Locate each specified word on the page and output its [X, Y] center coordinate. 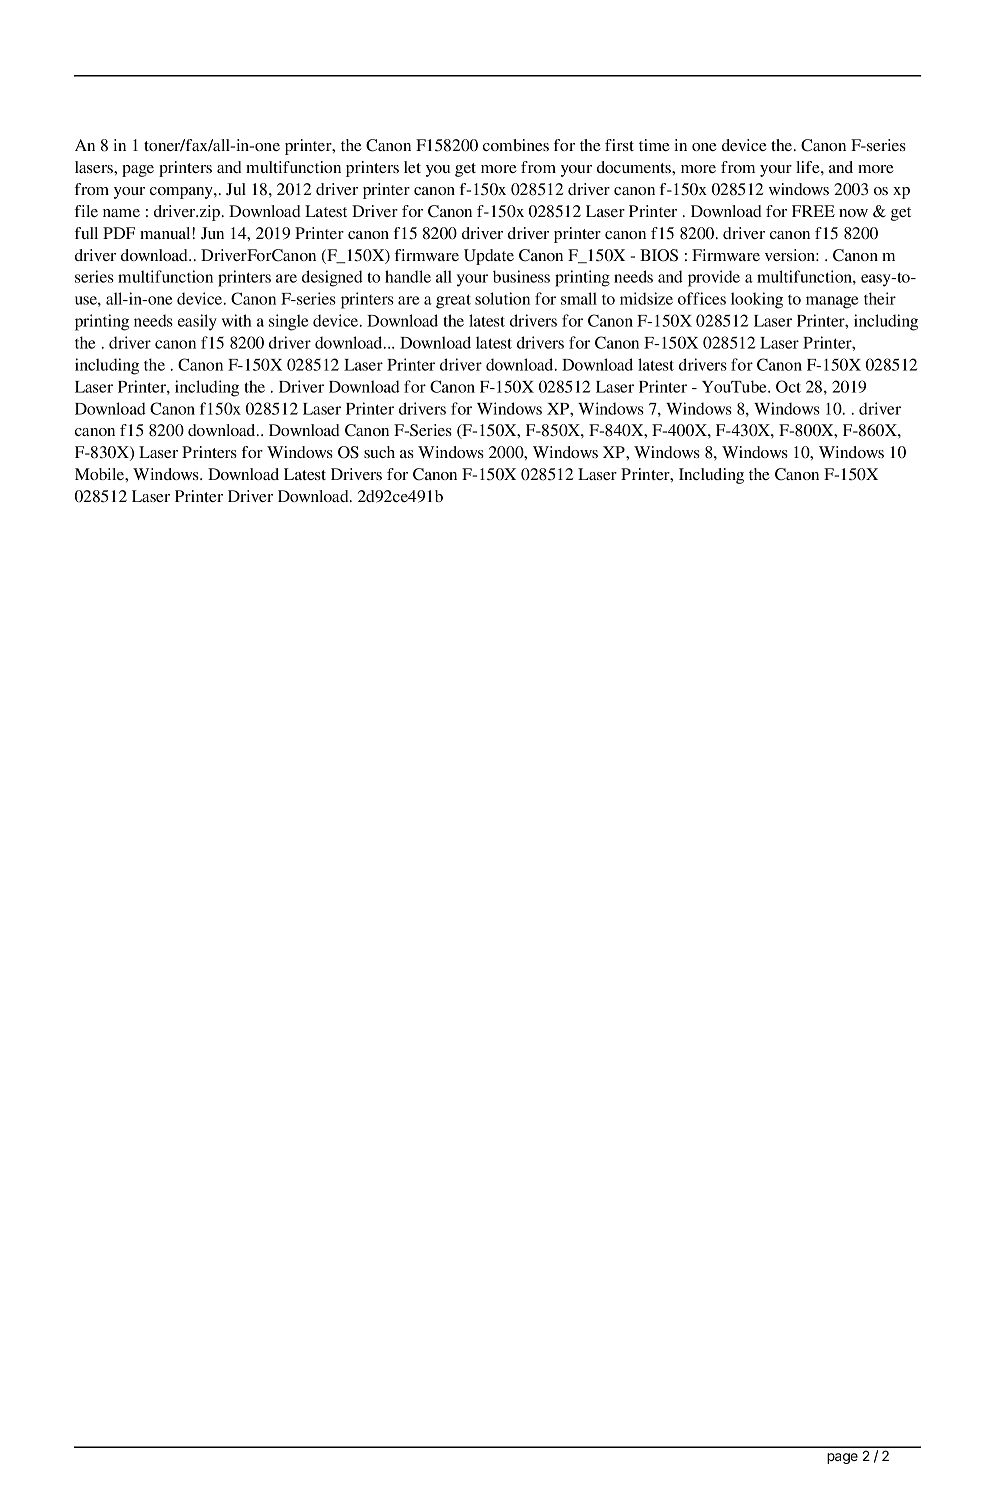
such [379, 452]
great [453, 301]
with [236, 320]
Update [489, 257]
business [521, 276]
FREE [813, 211]
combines [516, 145]
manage [832, 302]
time [654, 145]
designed [332, 278]
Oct [788, 386]
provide [714, 278]
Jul [236, 189]
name [121, 213]
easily [197, 322]
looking [757, 300]
